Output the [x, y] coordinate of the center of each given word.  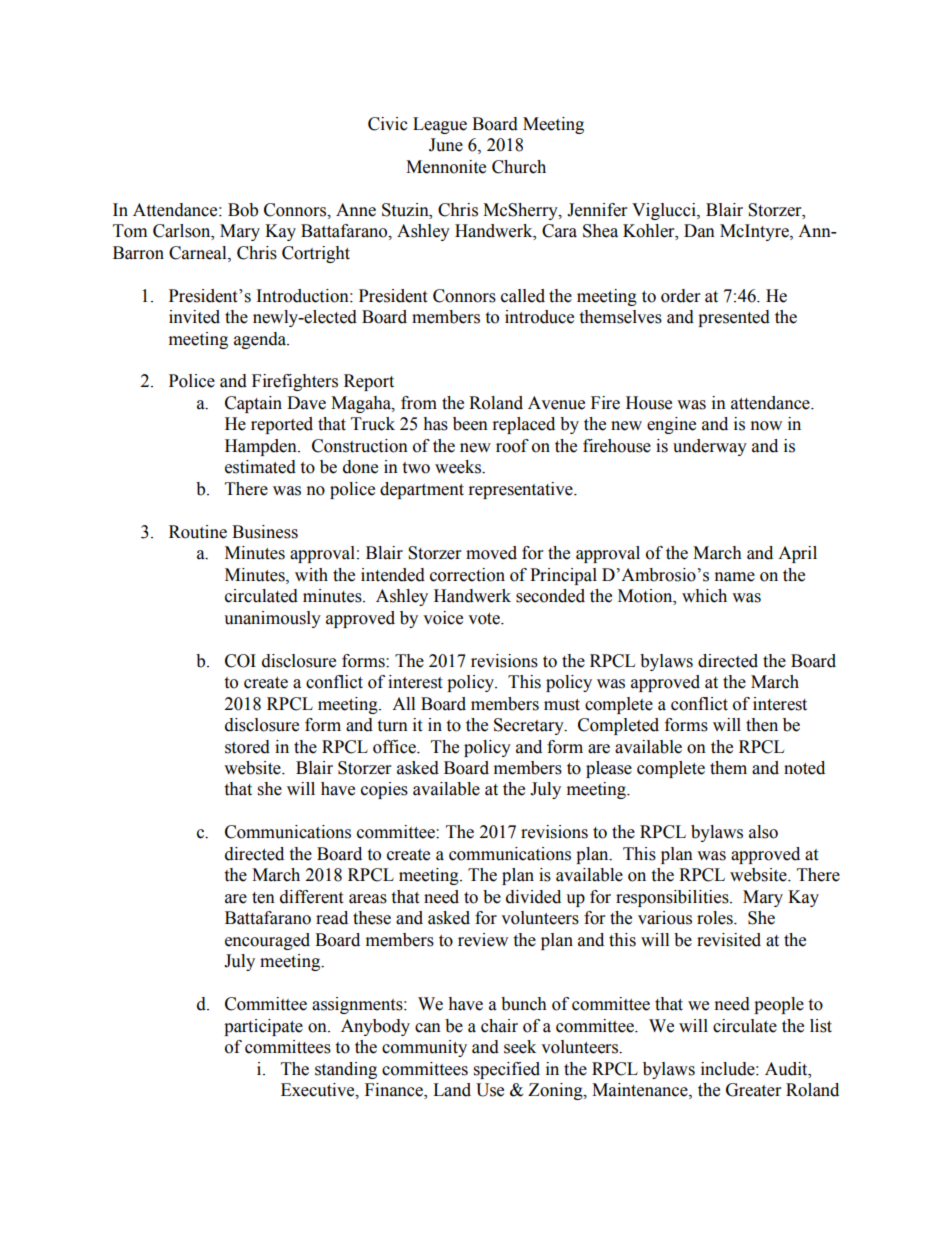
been [470, 424]
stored [247, 747]
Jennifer [597, 210]
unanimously [272, 619]
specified [507, 1070]
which [704, 596]
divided [533, 897]
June [446, 145]
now [766, 426]
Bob [243, 210]
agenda [261, 340]
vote [485, 619]
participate [263, 1027]
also [763, 832]
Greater [753, 1090]
